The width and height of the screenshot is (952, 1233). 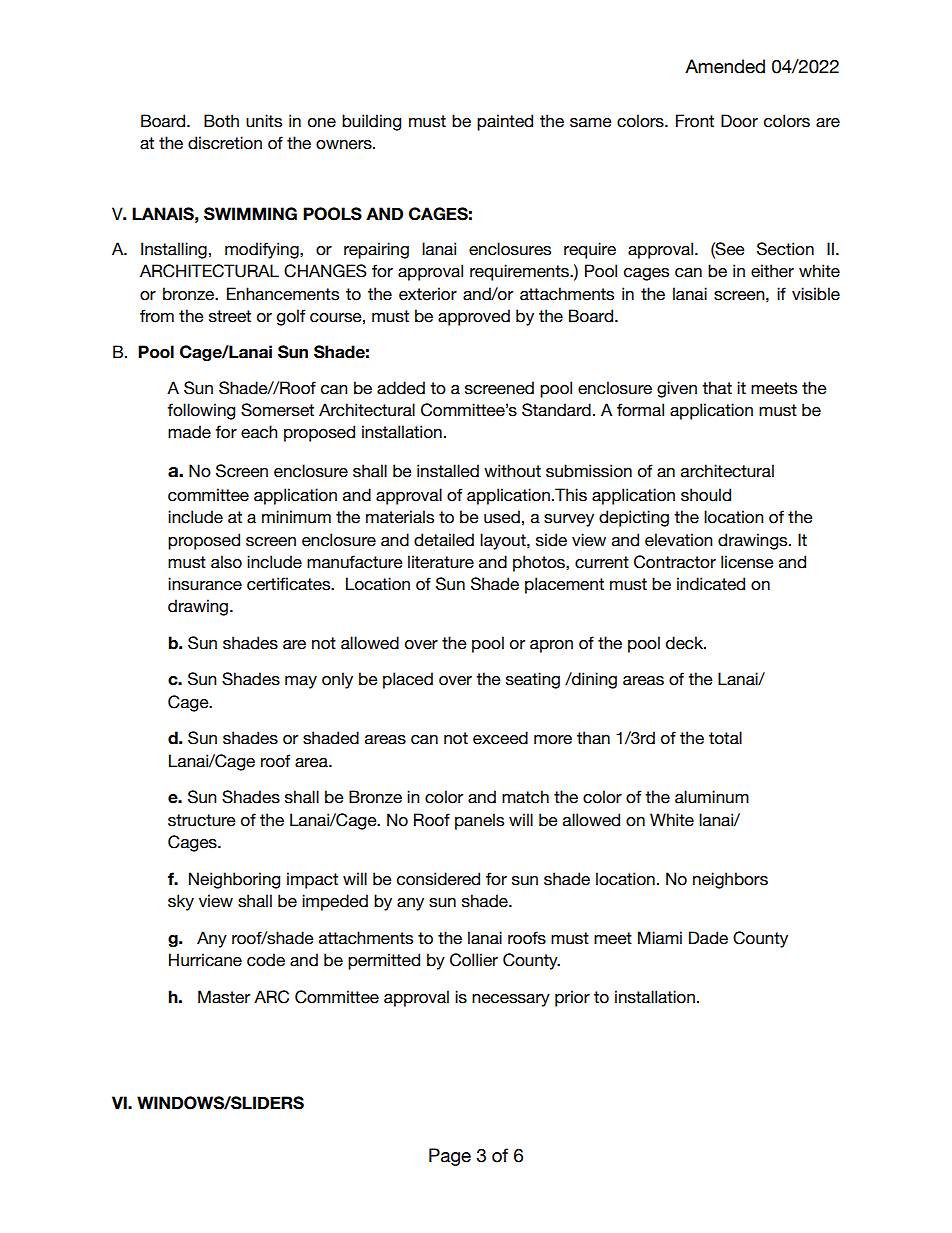 I want to click on structure, so click(x=202, y=820).
